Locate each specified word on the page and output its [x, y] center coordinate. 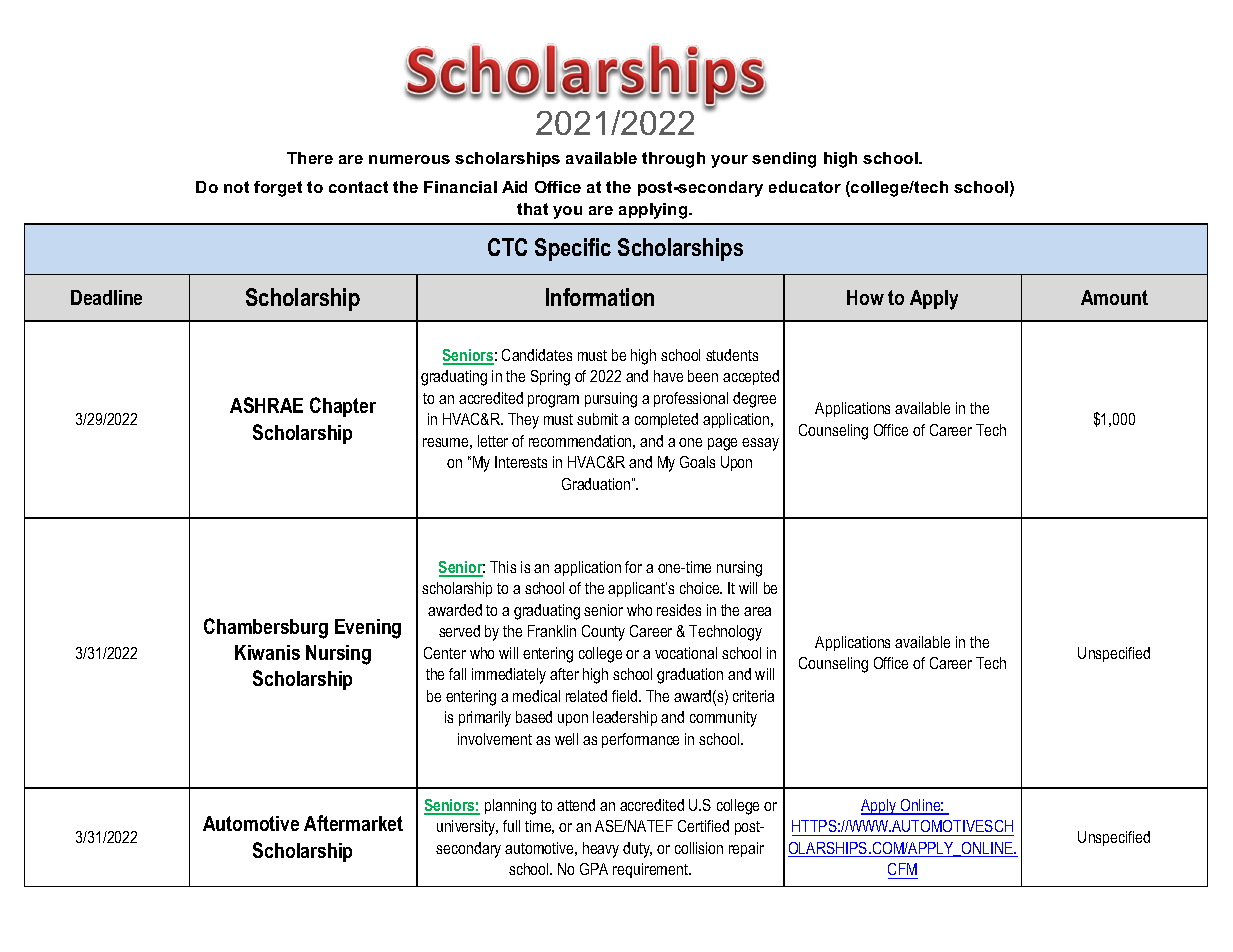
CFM [902, 869]
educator [805, 187]
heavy [601, 850]
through [673, 160]
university [467, 828]
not [236, 187]
